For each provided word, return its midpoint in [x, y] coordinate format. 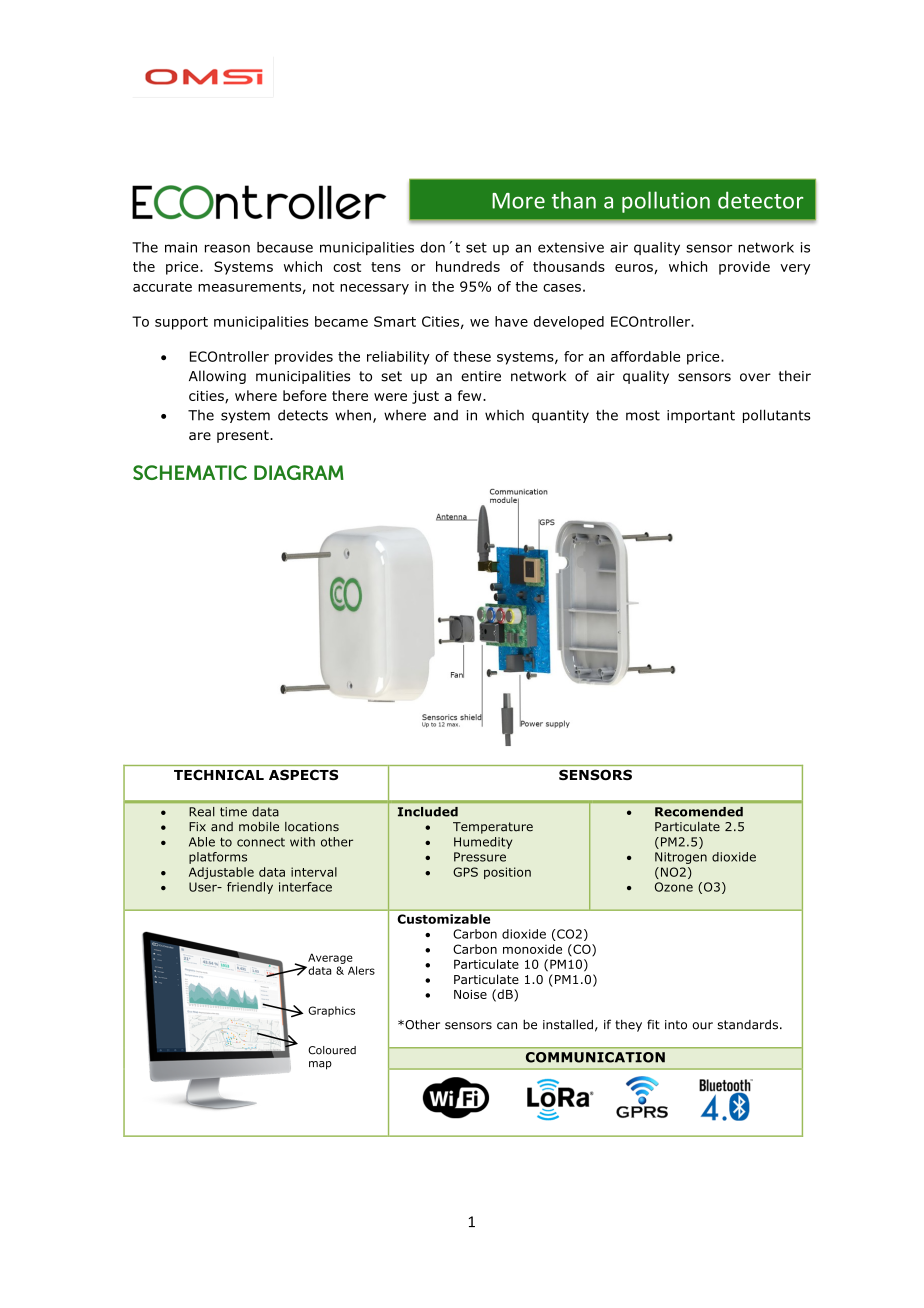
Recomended [699, 812]
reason [227, 248]
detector [760, 200]
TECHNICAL [219, 775]
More [518, 201]
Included [428, 812]
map [320, 1065]
